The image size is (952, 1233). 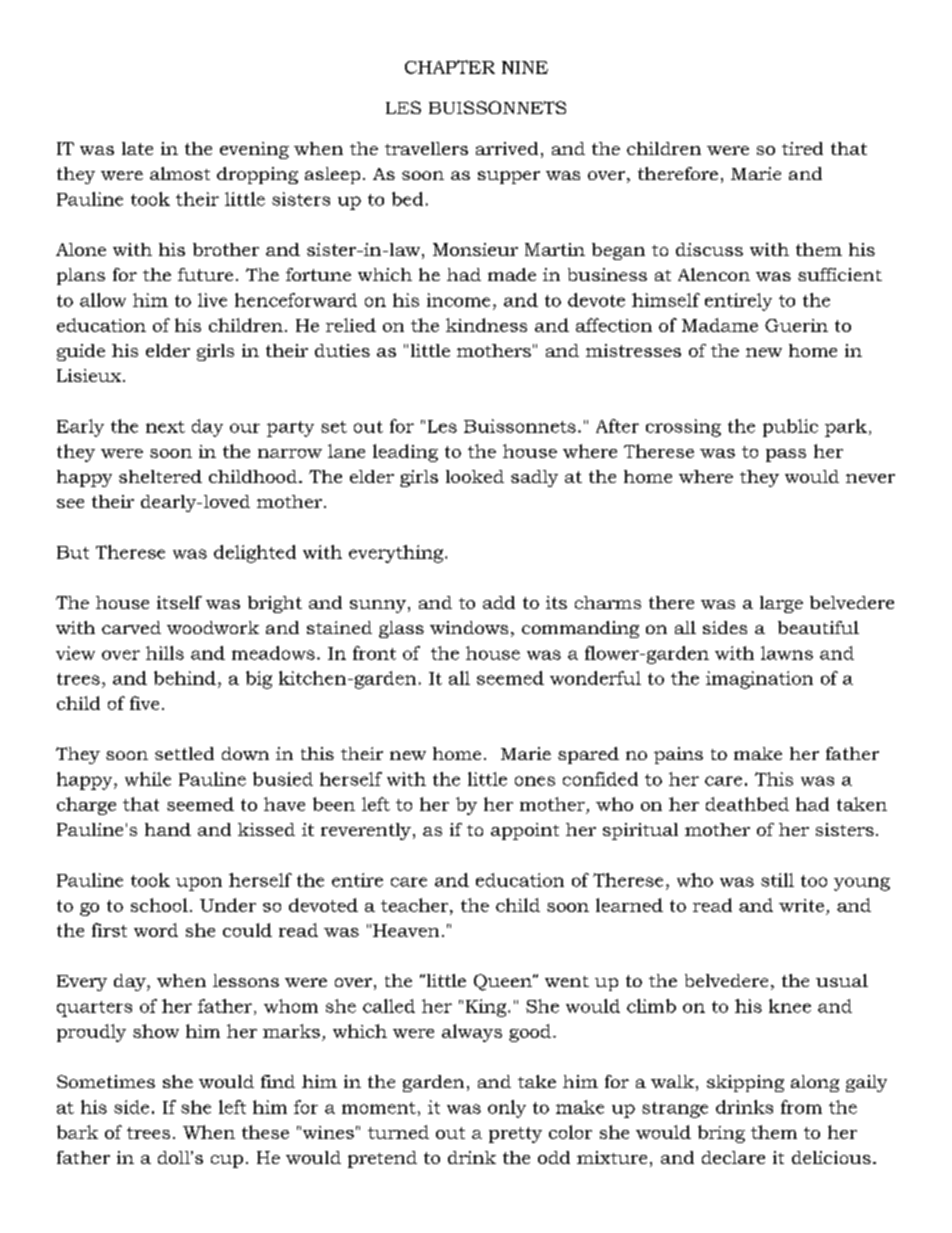 What do you see at coordinates (515, 1135) in the image?
I see `pretty` at bounding box center [515, 1135].
